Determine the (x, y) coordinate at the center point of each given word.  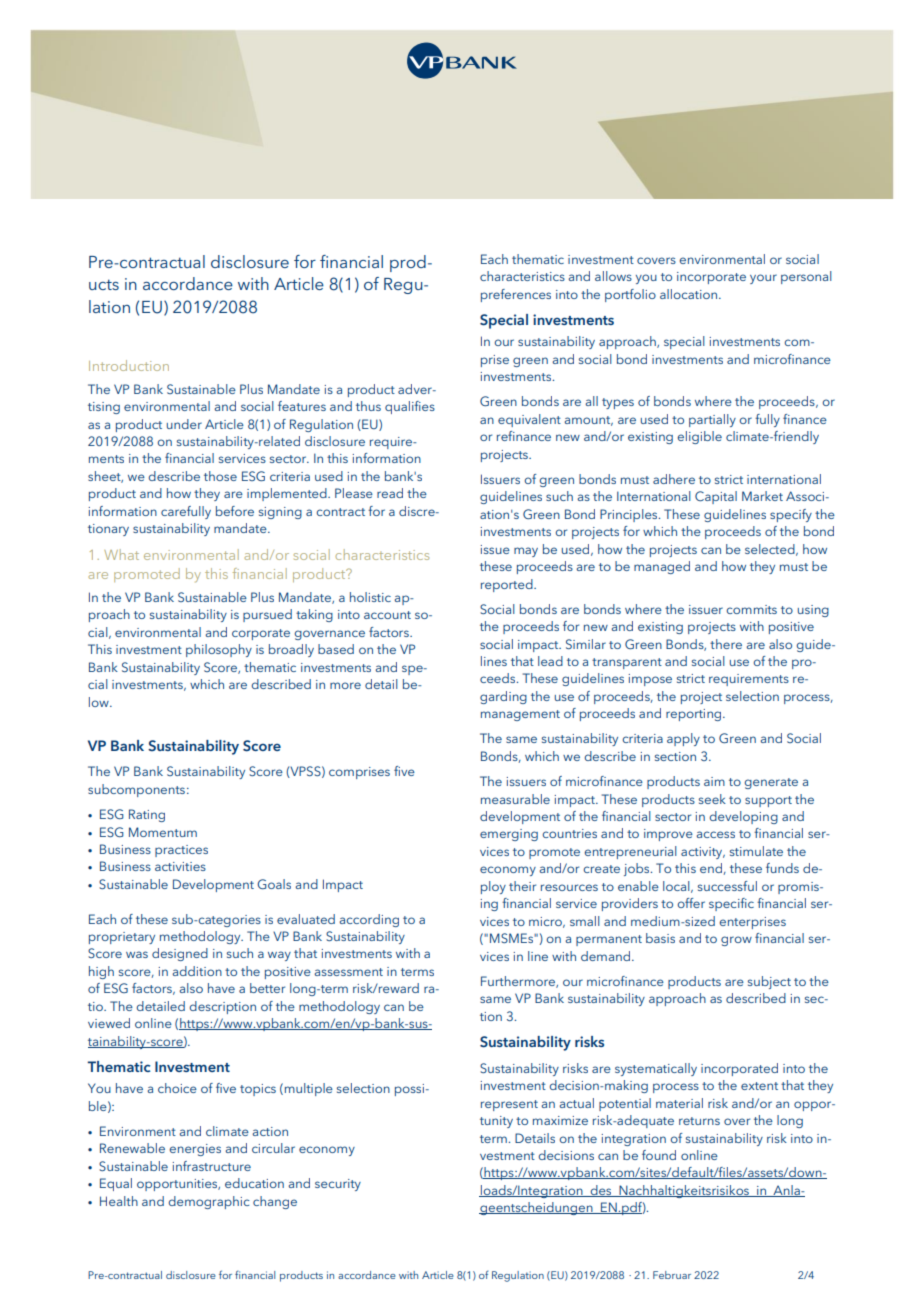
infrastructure (211, 1166)
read (390, 493)
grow (736, 941)
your (763, 279)
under (184, 424)
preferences (516, 295)
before (235, 511)
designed (180, 954)
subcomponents (136, 790)
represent (509, 1105)
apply (683, 739)
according (369, 920)
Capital (716, 497)
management (520, 715)
